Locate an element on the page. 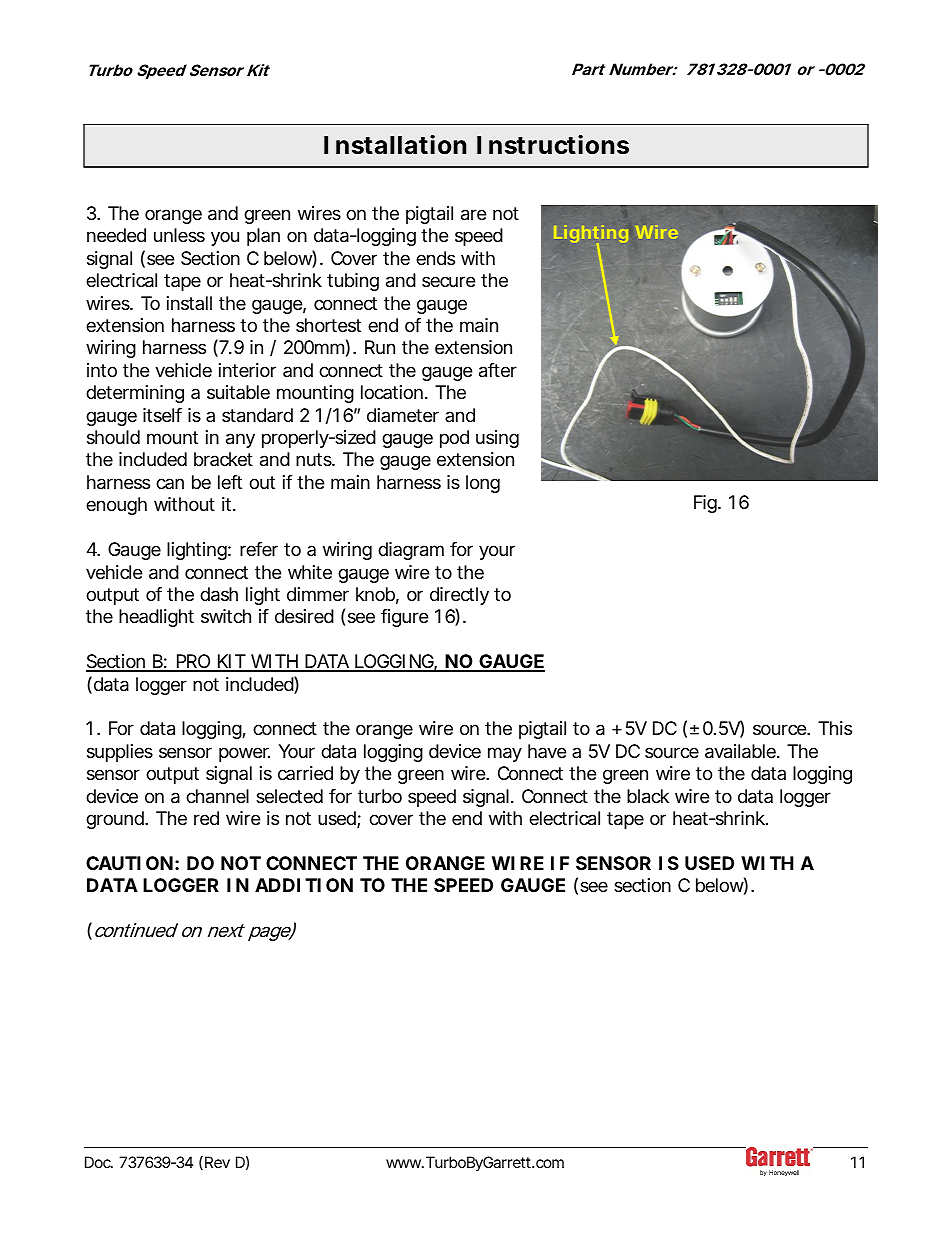 This image has height=1233, width=952. pod is located at coordinates (454, 439).
